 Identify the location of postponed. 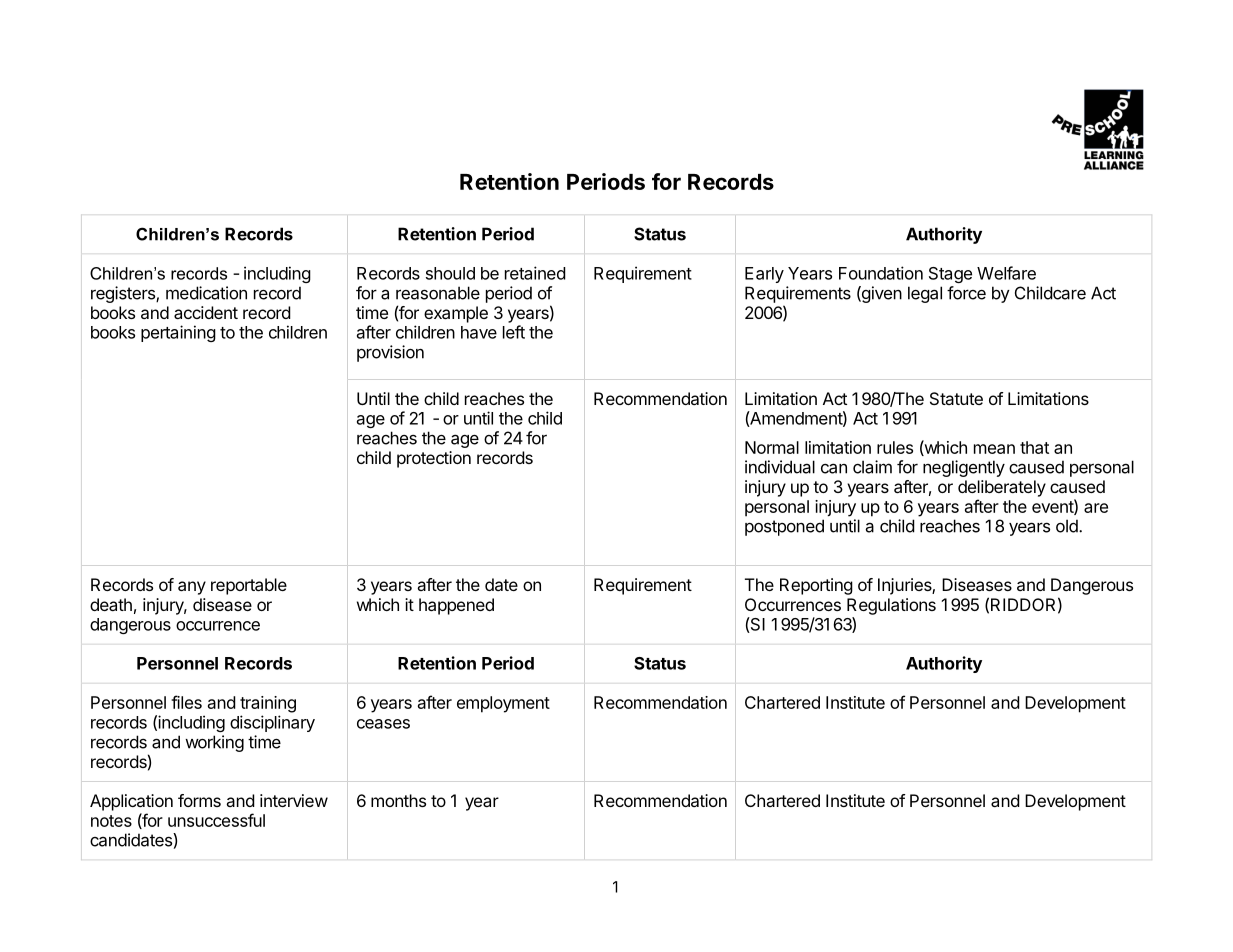
(784, 527).
